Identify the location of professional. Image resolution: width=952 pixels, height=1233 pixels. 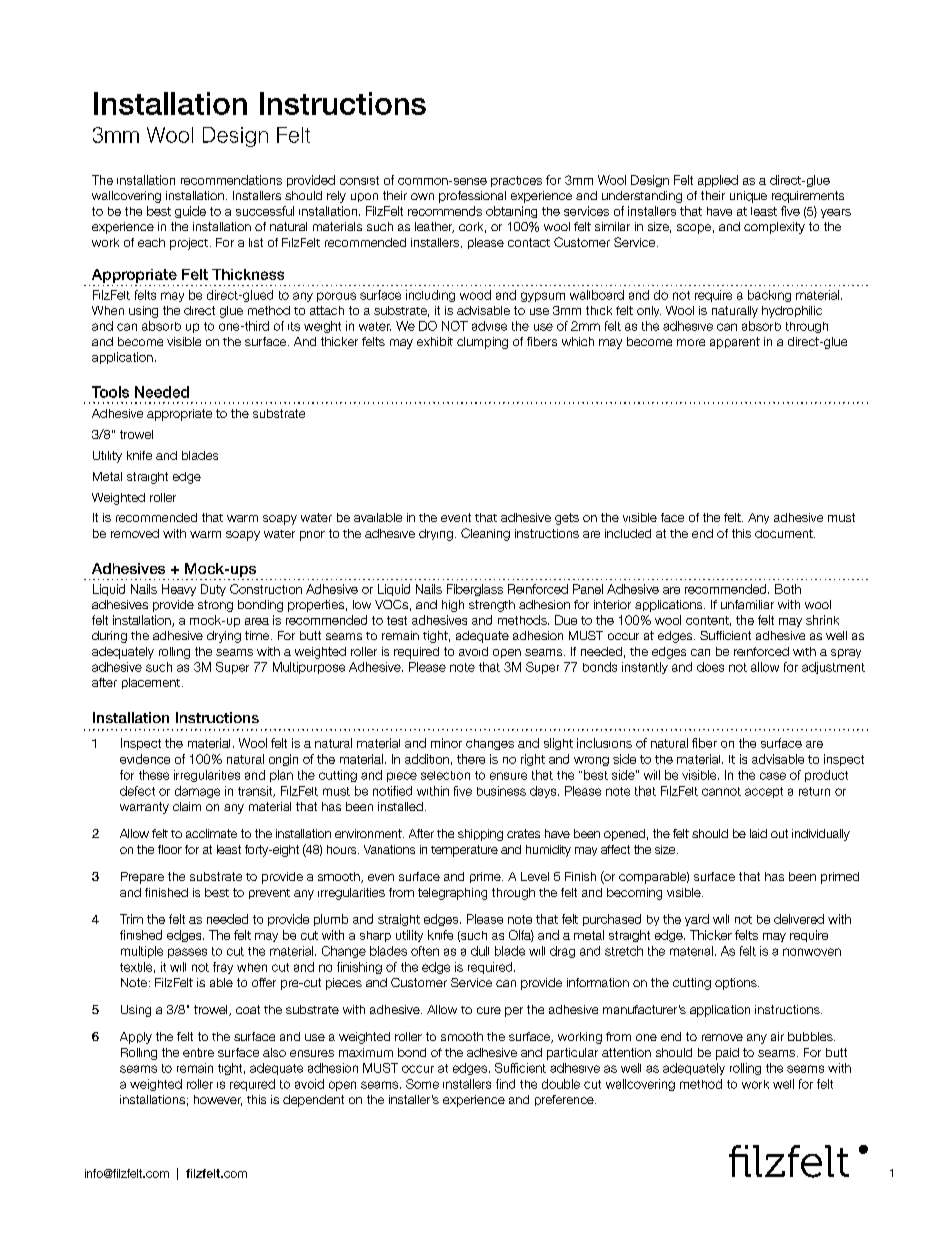
(472, 197).
